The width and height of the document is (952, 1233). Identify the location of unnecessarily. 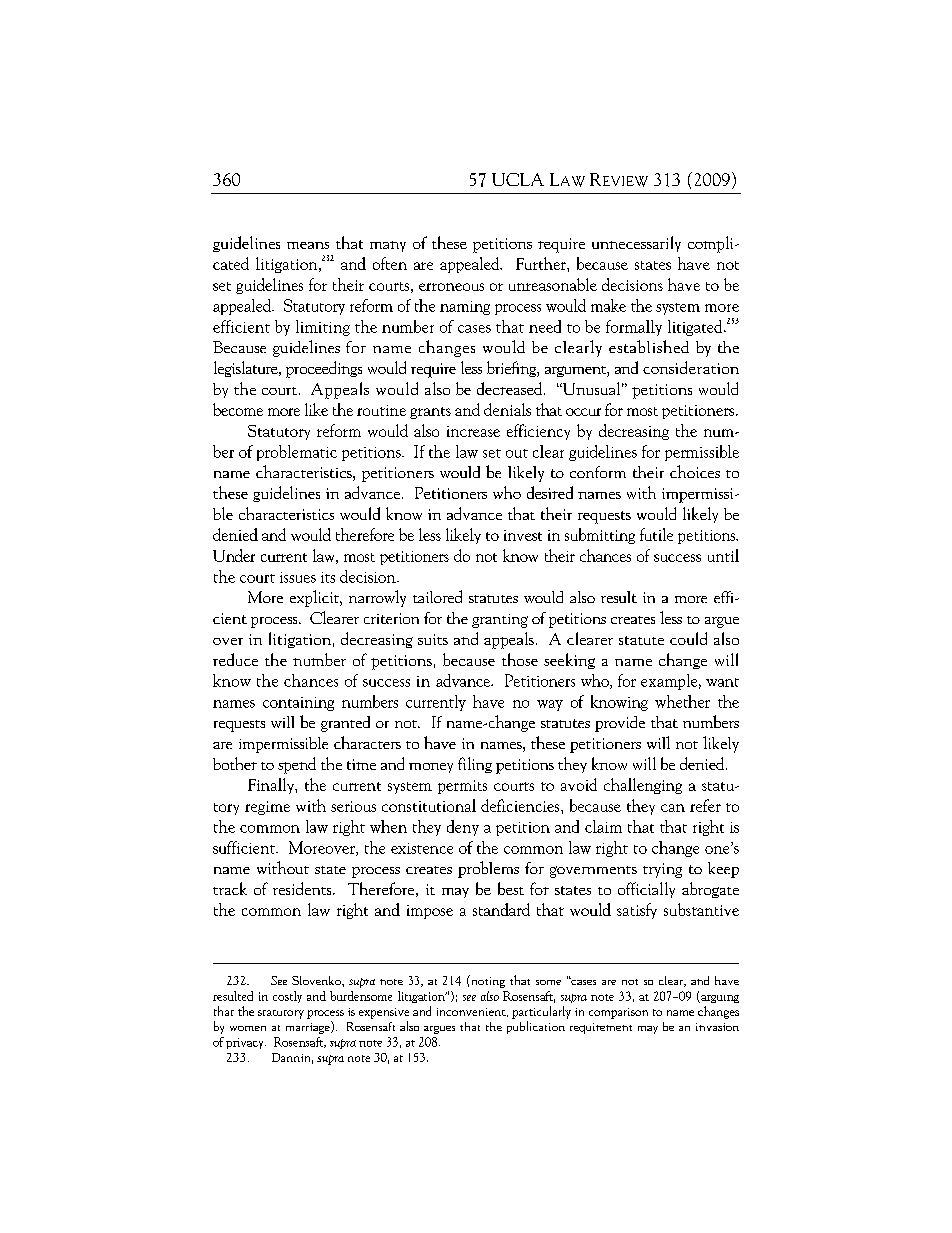
(636, 244).
